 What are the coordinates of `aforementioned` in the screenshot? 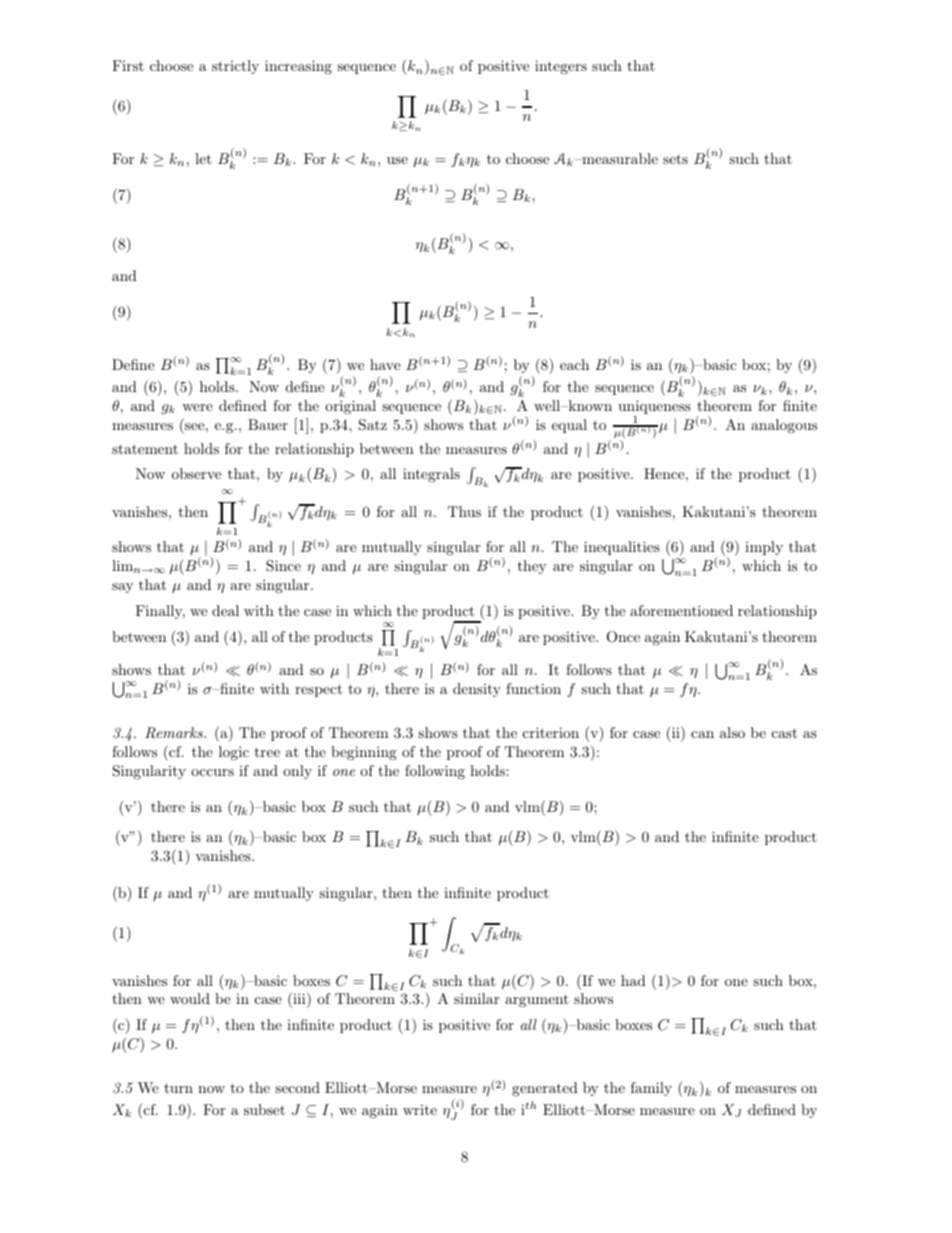 It's located at (681, 610).
